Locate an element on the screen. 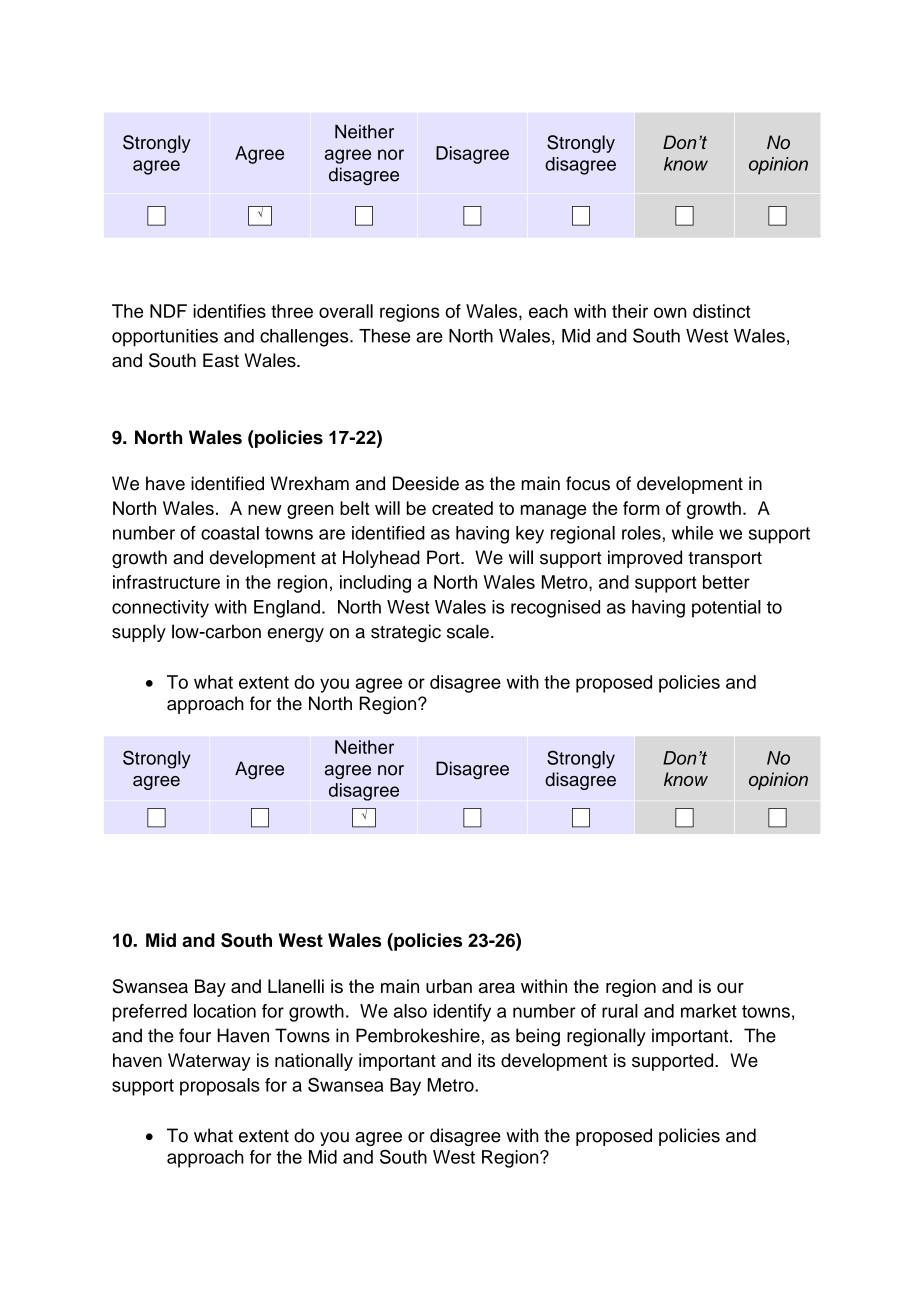 Image resolution: width=924 pixels, height=1308 pixels. potential is located at coordinates (726, 609).
